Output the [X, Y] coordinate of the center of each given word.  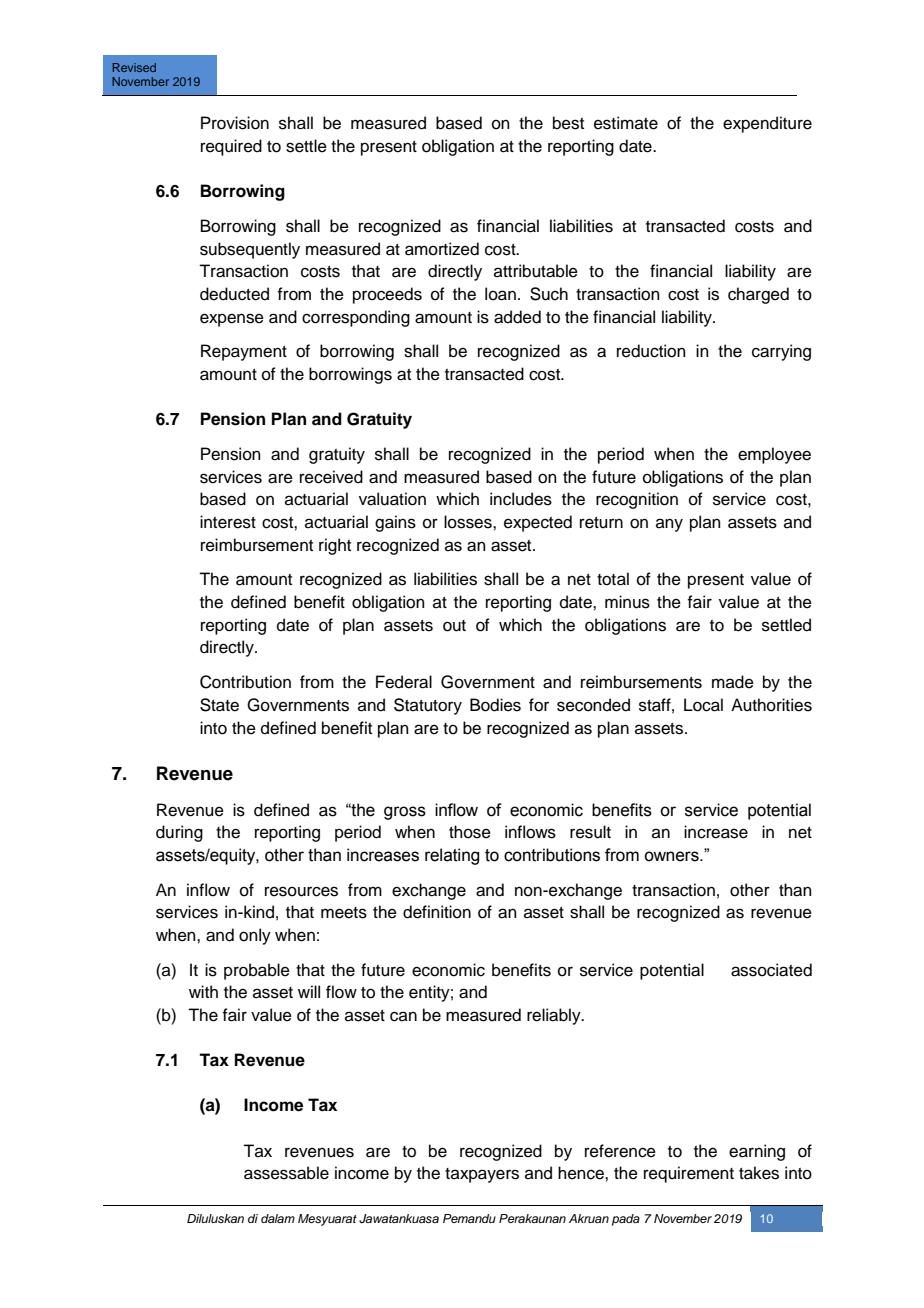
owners [672, 856]
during [179, 833]
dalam [278, 1218]
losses [469, 522]
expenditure [767, 124]
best [568, 123]
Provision [235, 123]
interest [228, 522]
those [470, 832]
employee [774, 455]
